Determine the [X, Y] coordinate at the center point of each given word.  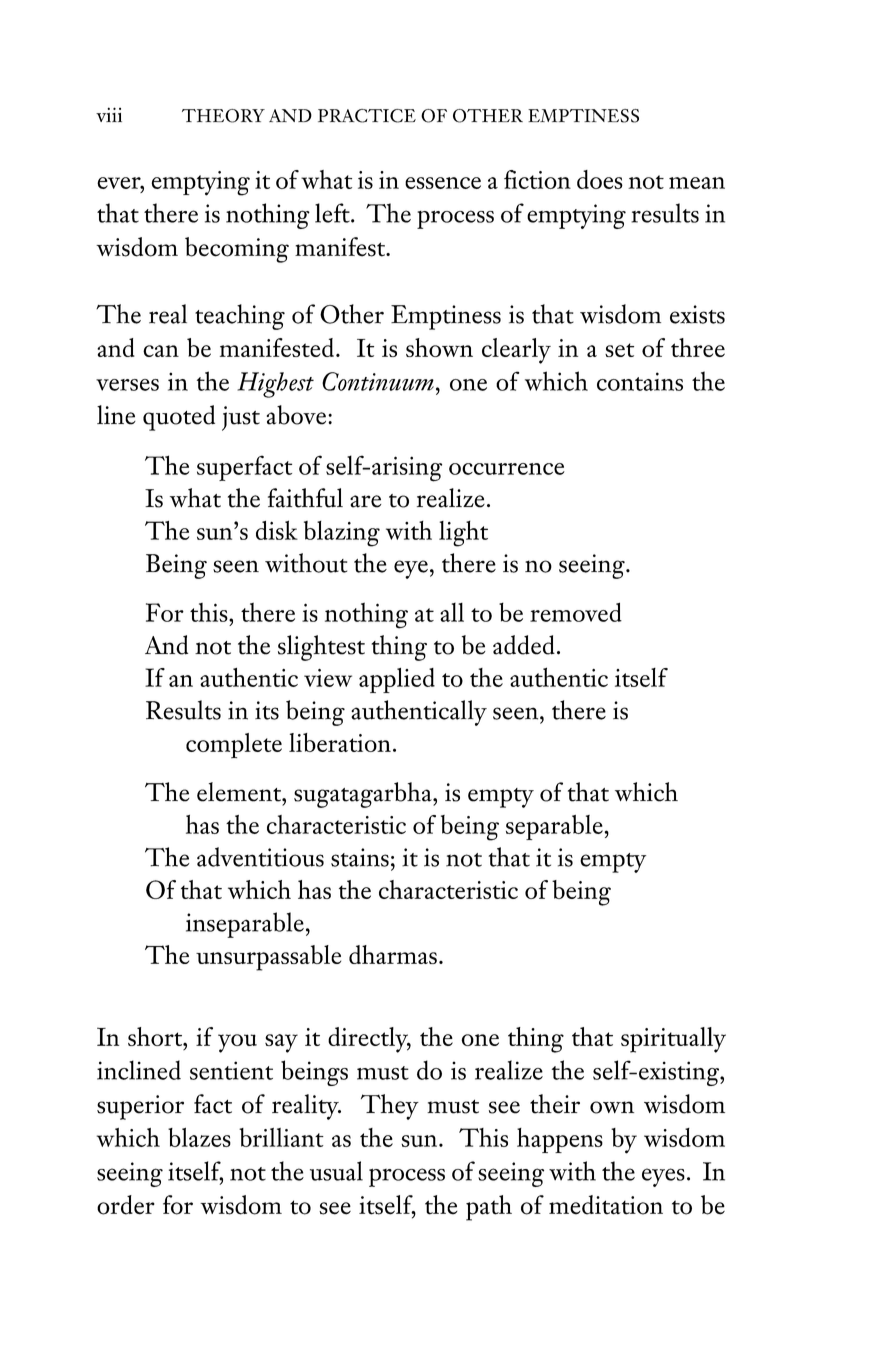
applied [397, 680]
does [600, 179]
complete [234, 745]
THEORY [223, 116]
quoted [179, 418]
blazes [199, 1137]
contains [640, 381]
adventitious [260, 857]
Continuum [378, 381]
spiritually [673, 1040]
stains [360, 857]
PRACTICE [367, 116]
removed [576, 612]
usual [336, 1171]
